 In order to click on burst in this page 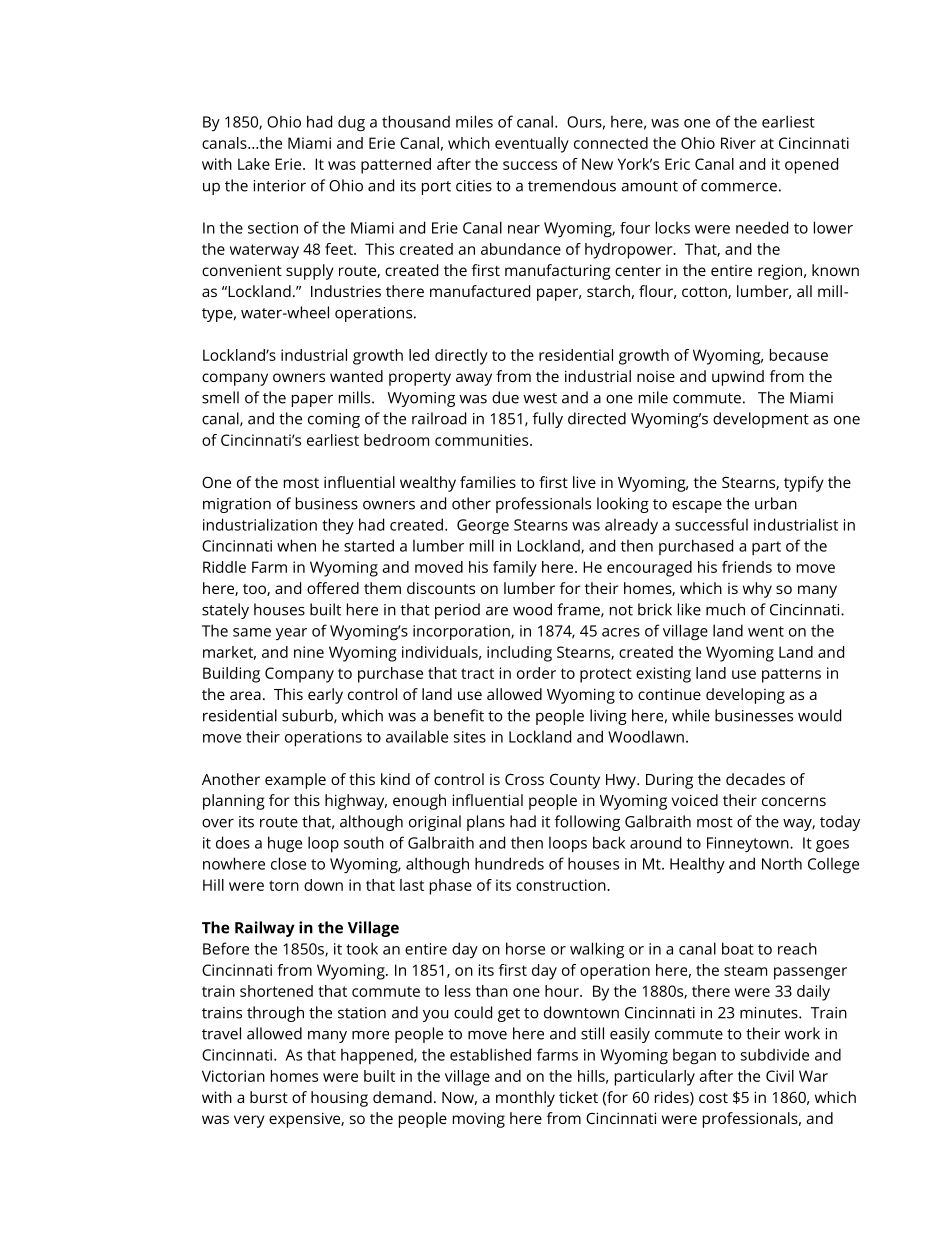, I will do `click(269, 1097)`.
